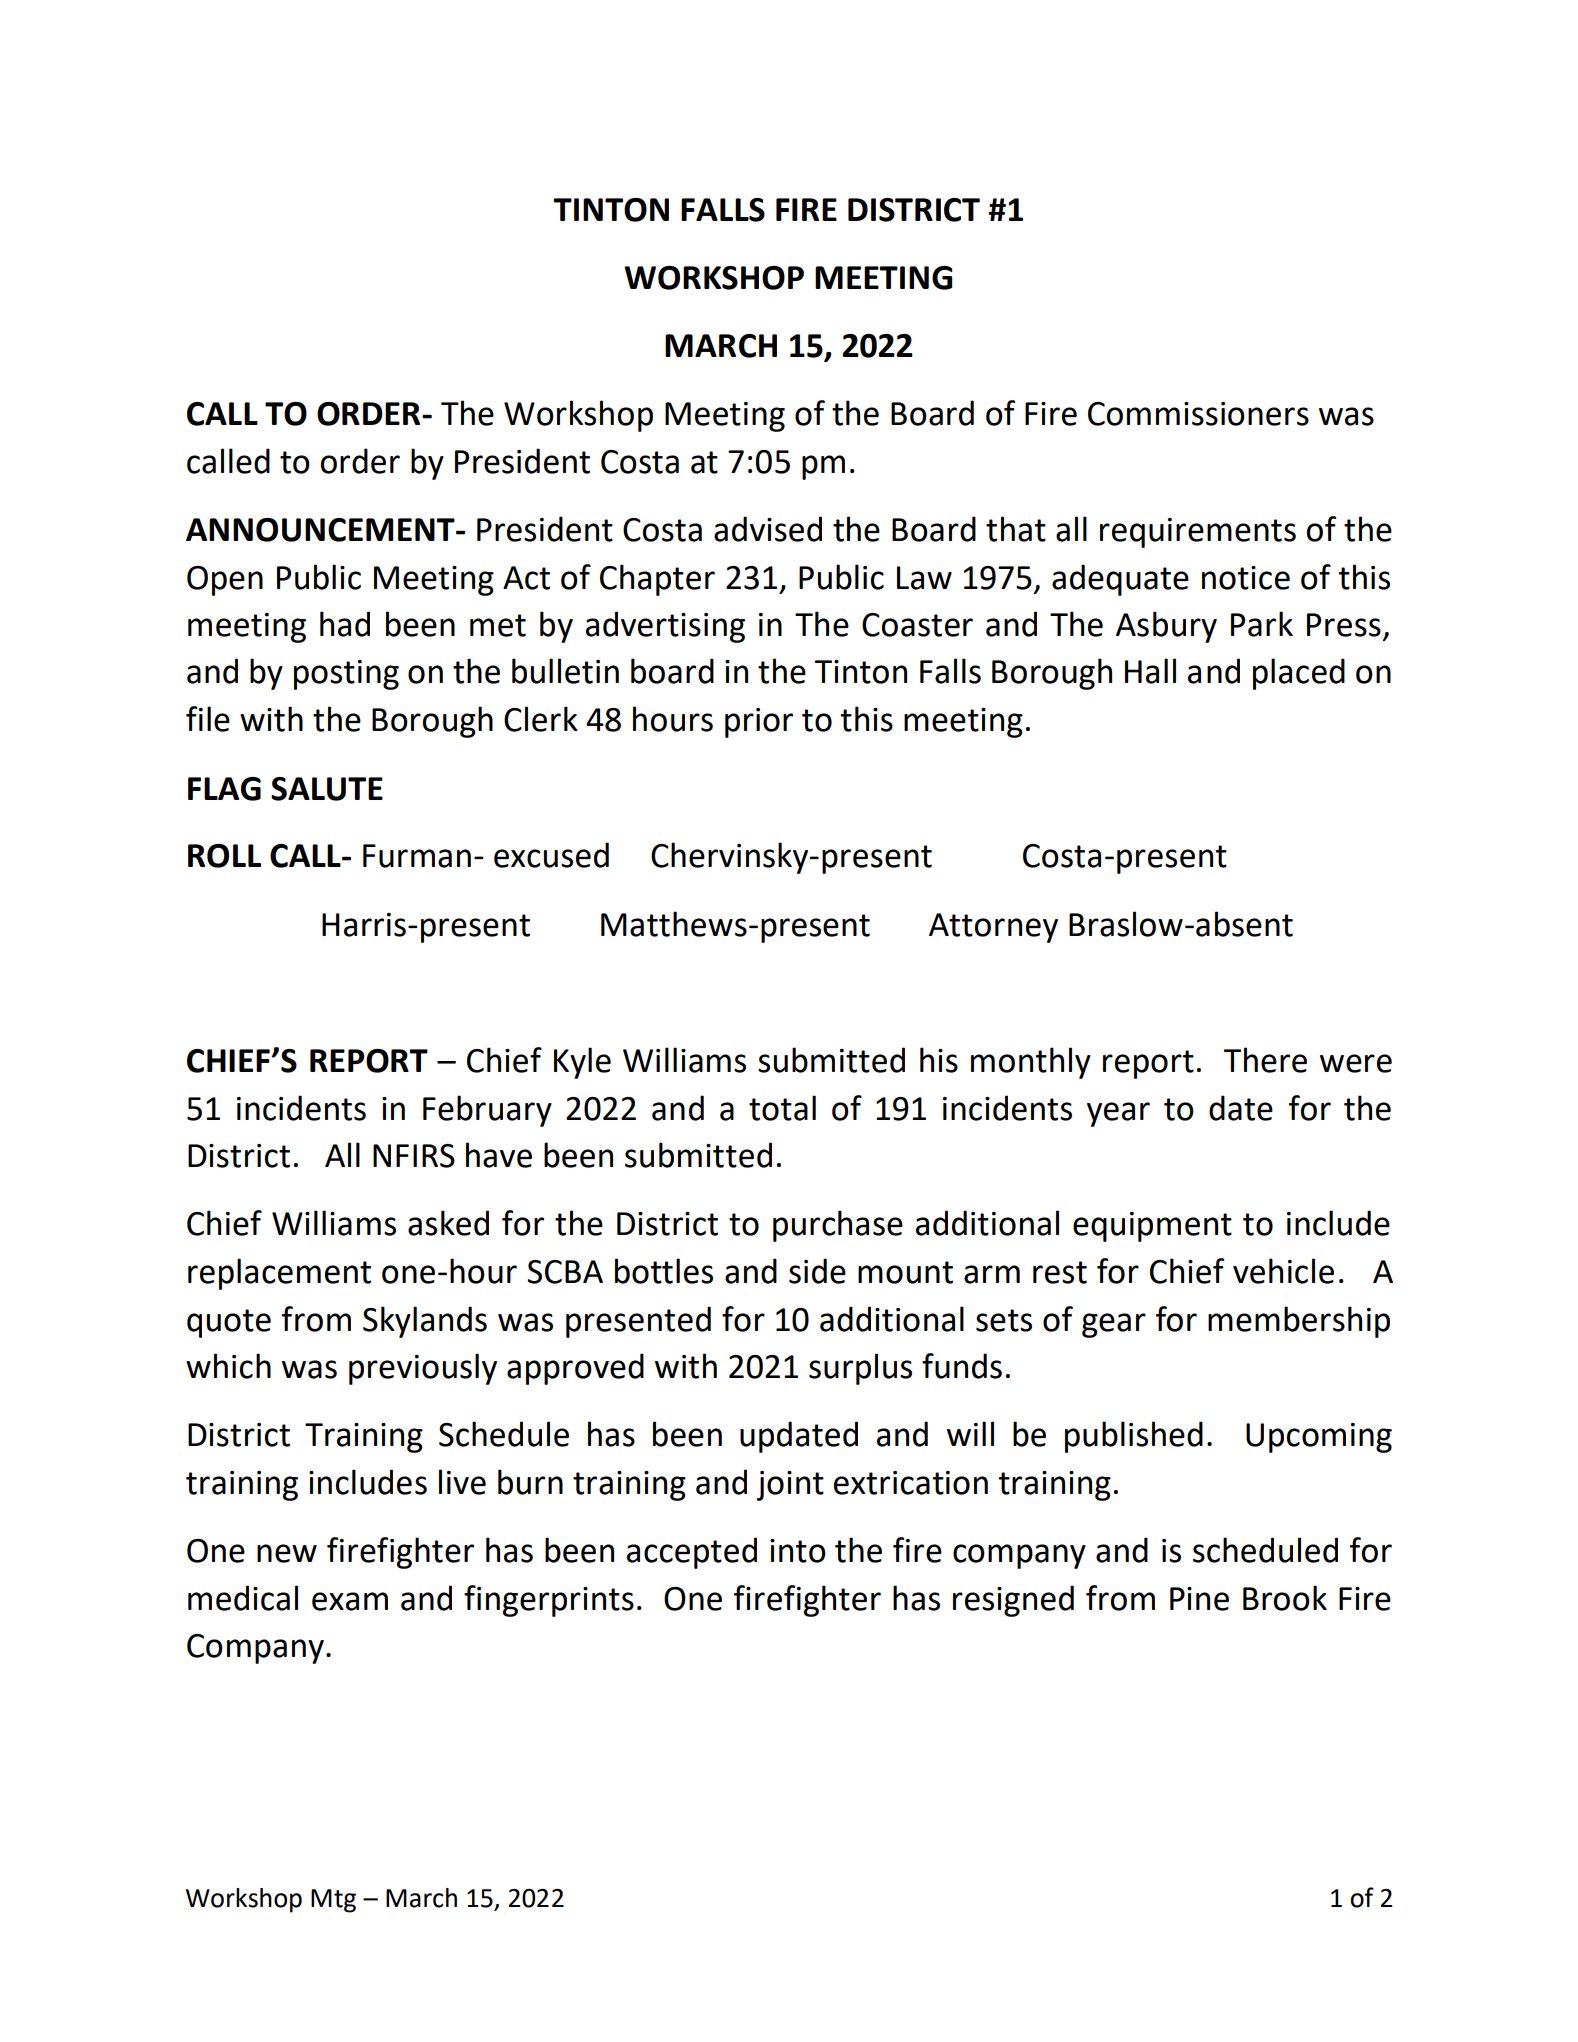 This screenshot has width=1578, height=2042. What do you see at coordinates (768, 529) in the screenshot?
I see `advised` at bounding box center [768, 529].
